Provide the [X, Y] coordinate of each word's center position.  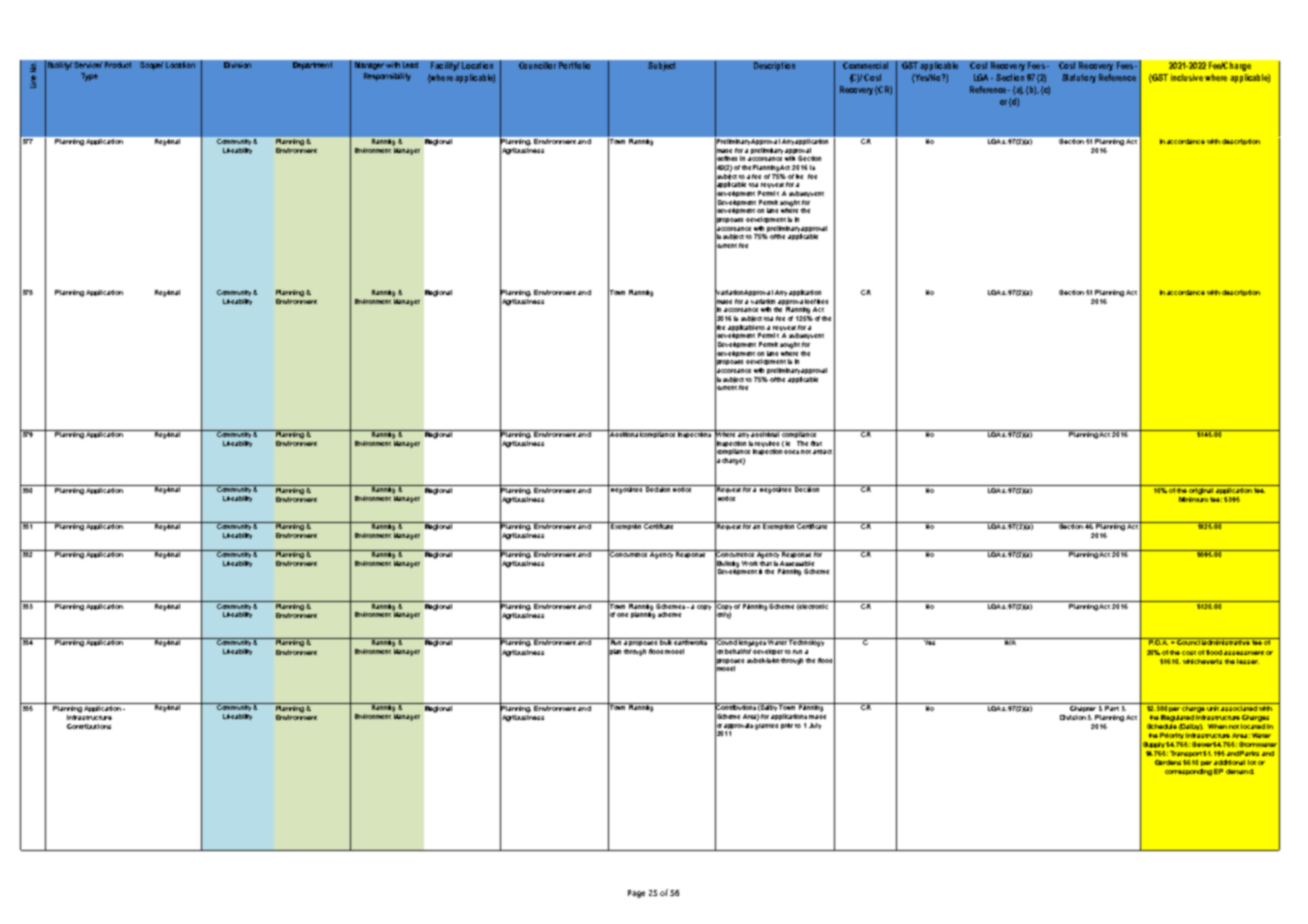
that [766, 562]
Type [89, 77]
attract [822, 452]
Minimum [1195, 498]
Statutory [1079, 78]
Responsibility [387, 77]
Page [636, 894]
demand [1240, 771]
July [815, 726]
